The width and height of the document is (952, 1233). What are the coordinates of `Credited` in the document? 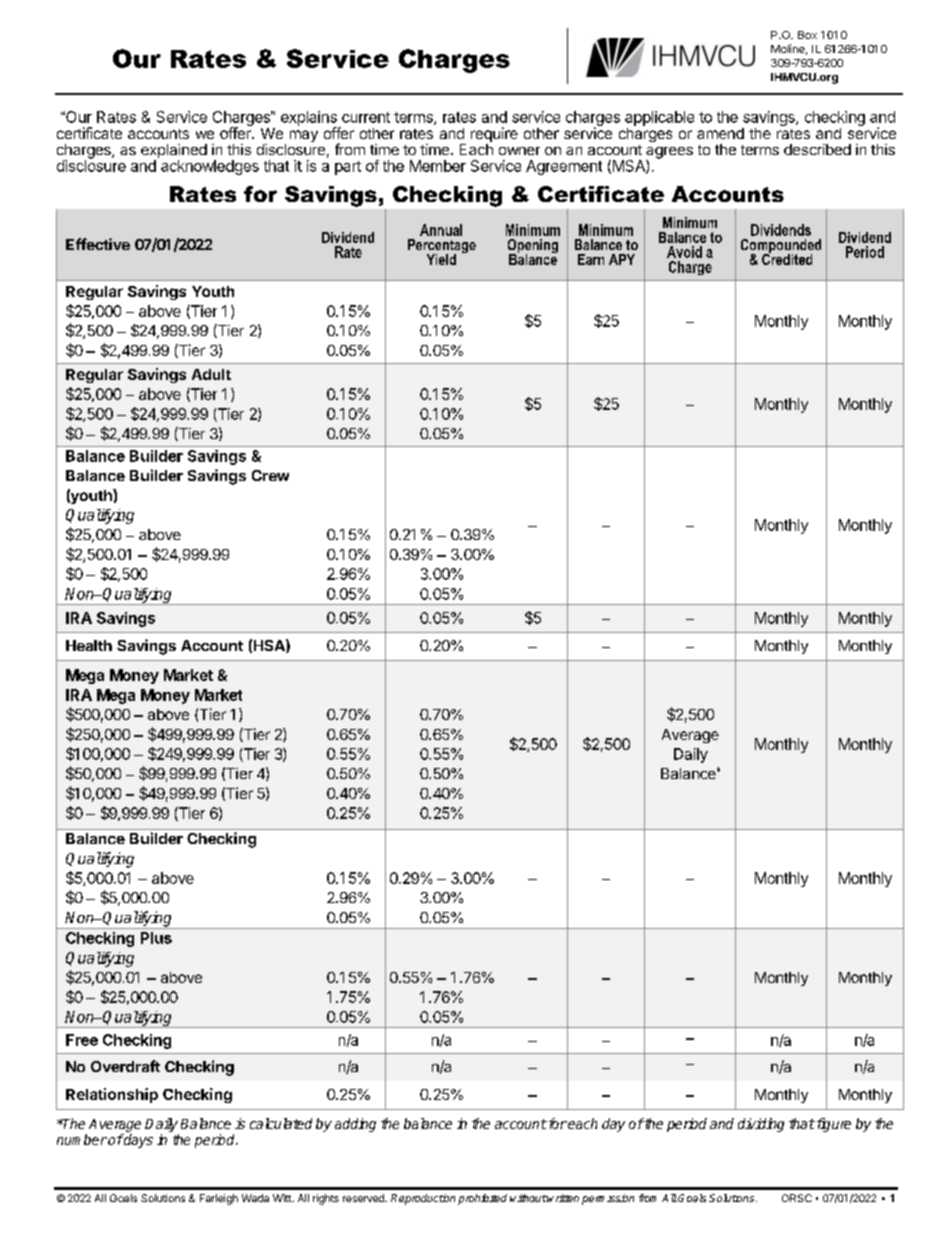 It's located at (787, 258).
